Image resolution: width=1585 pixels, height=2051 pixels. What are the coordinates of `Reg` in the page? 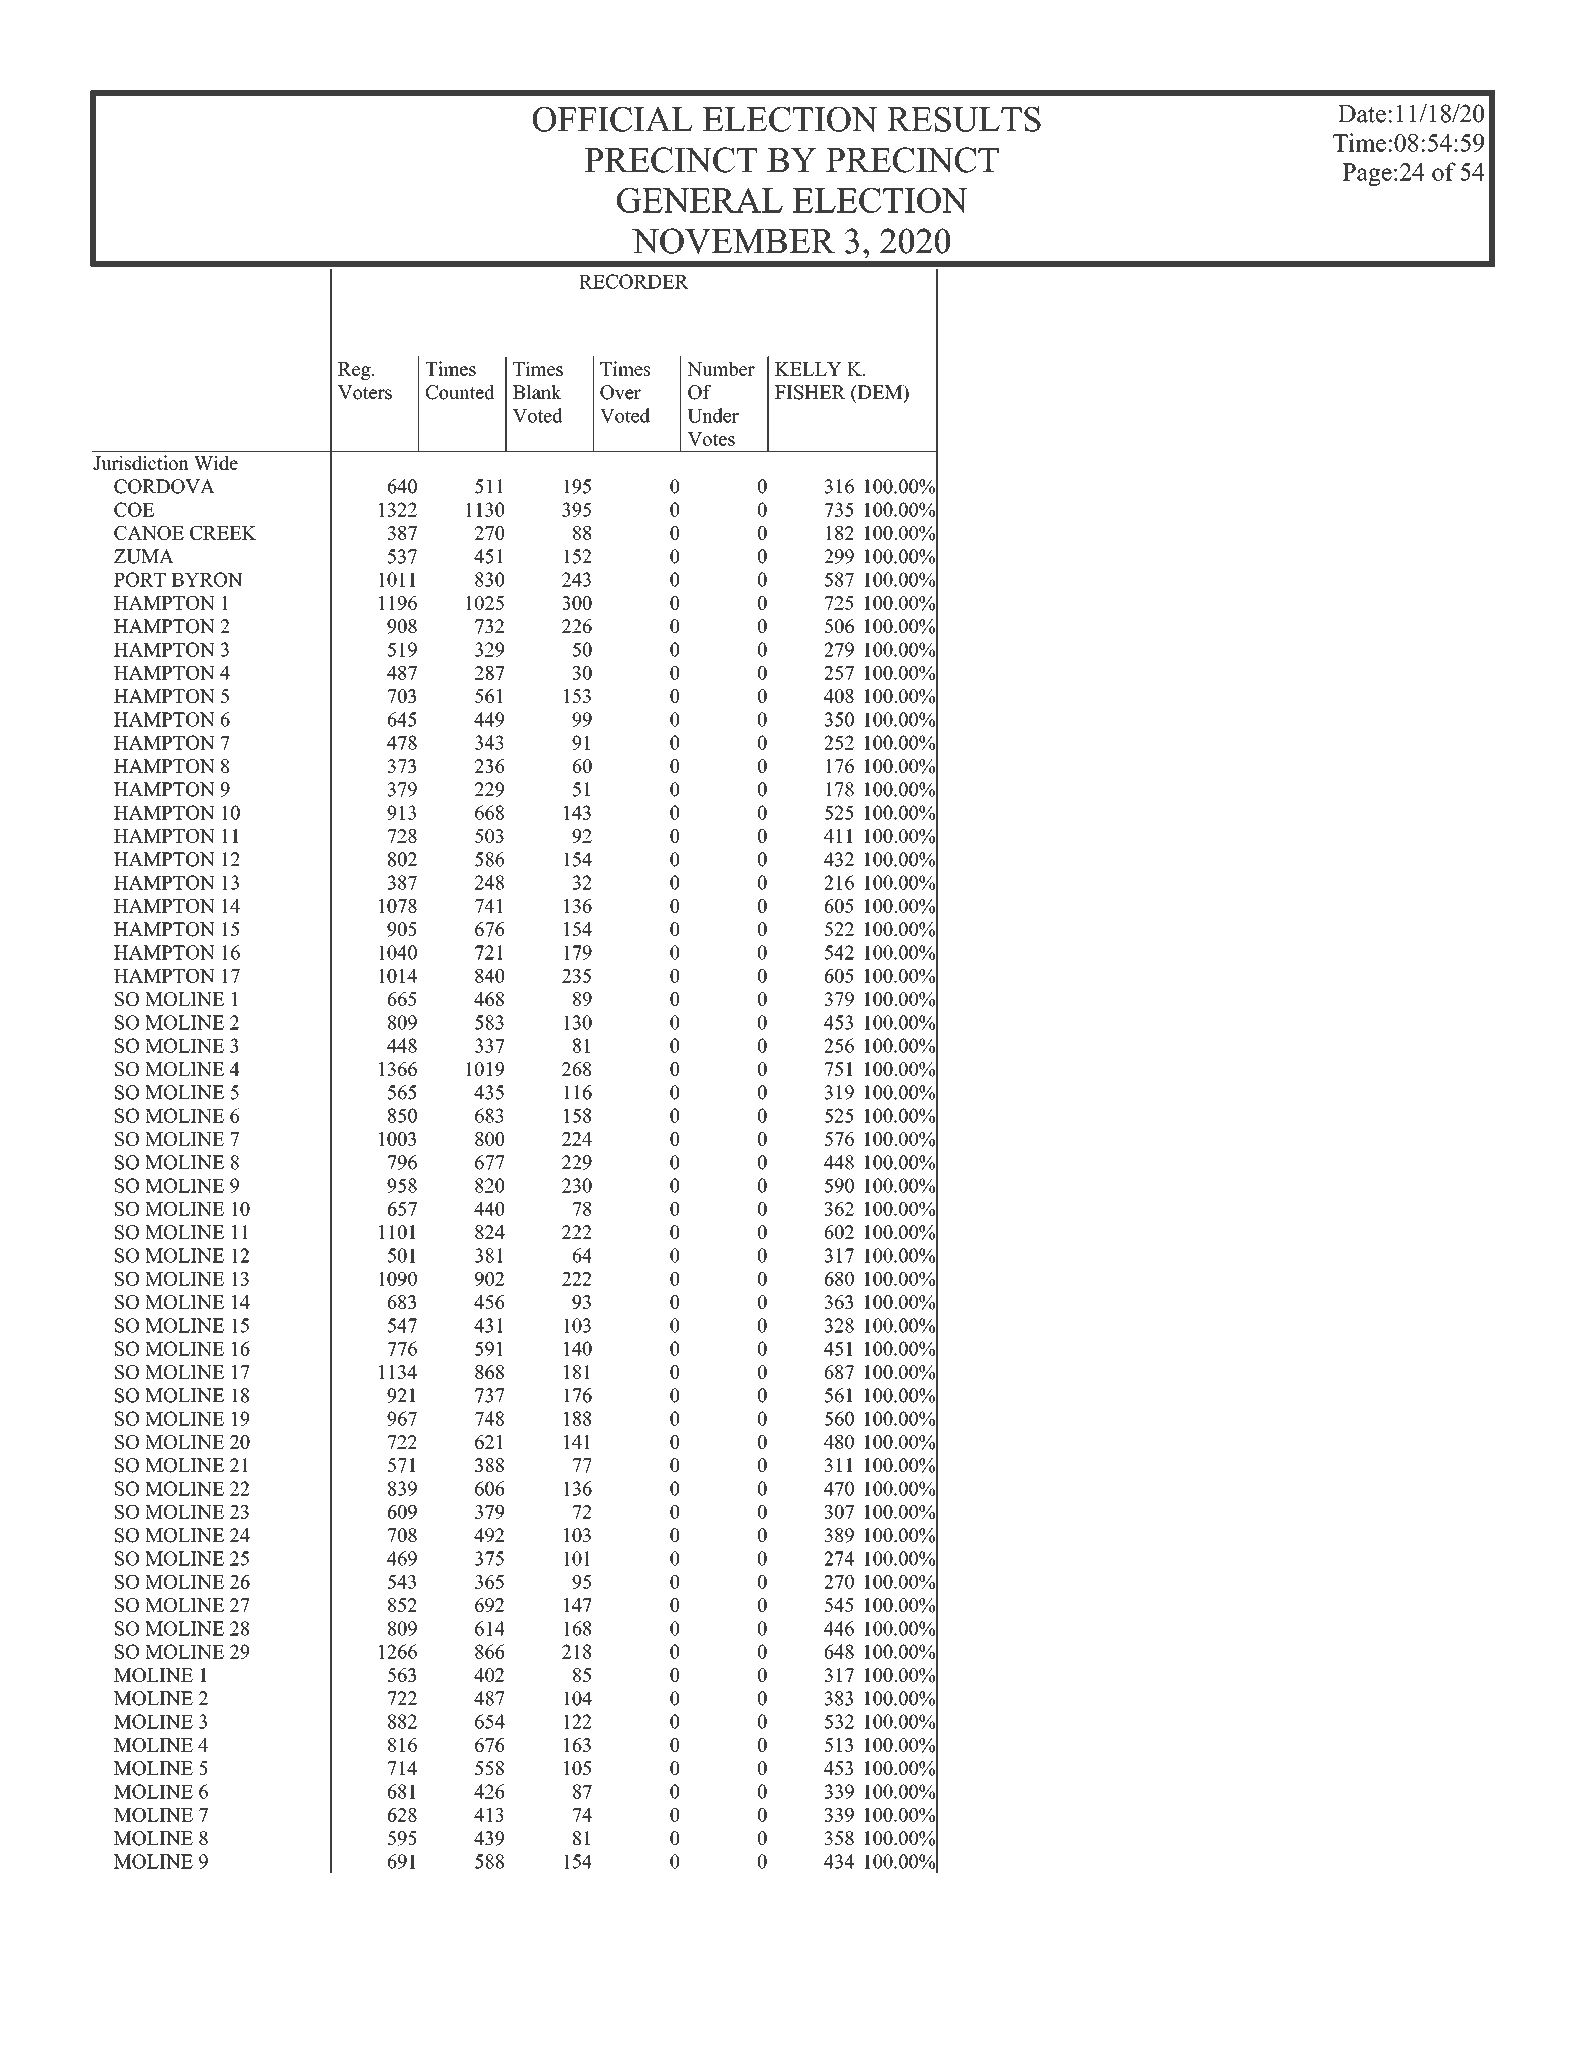 It's located at (355, 371).
